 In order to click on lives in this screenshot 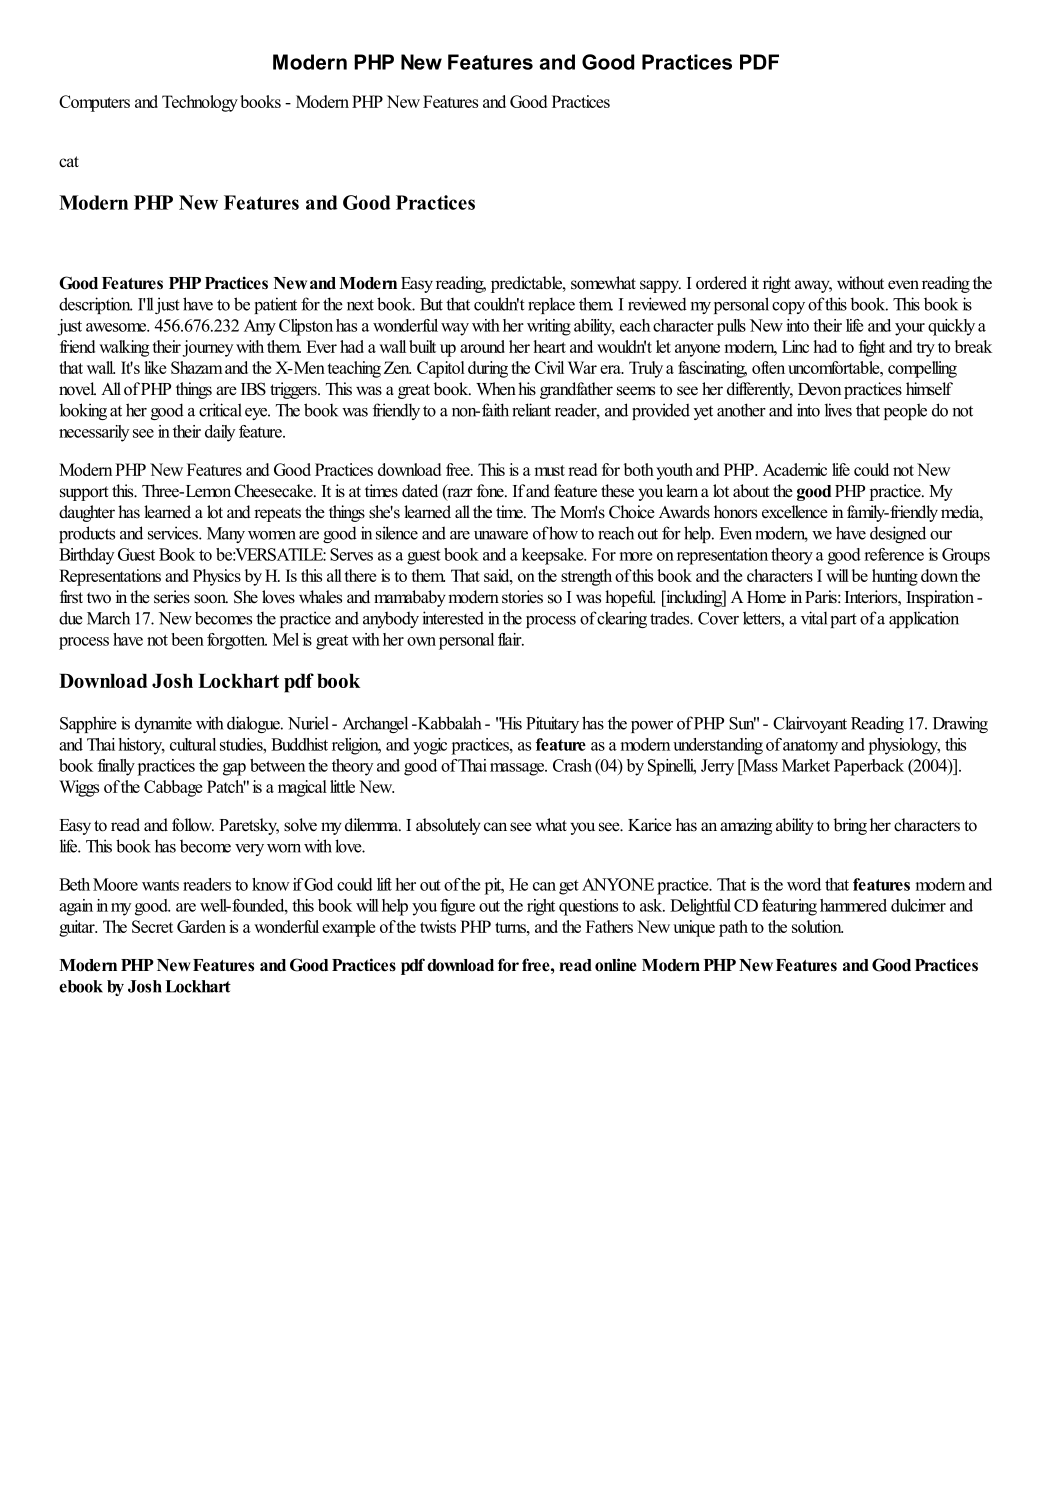, I will do `click(838, 410)`.
